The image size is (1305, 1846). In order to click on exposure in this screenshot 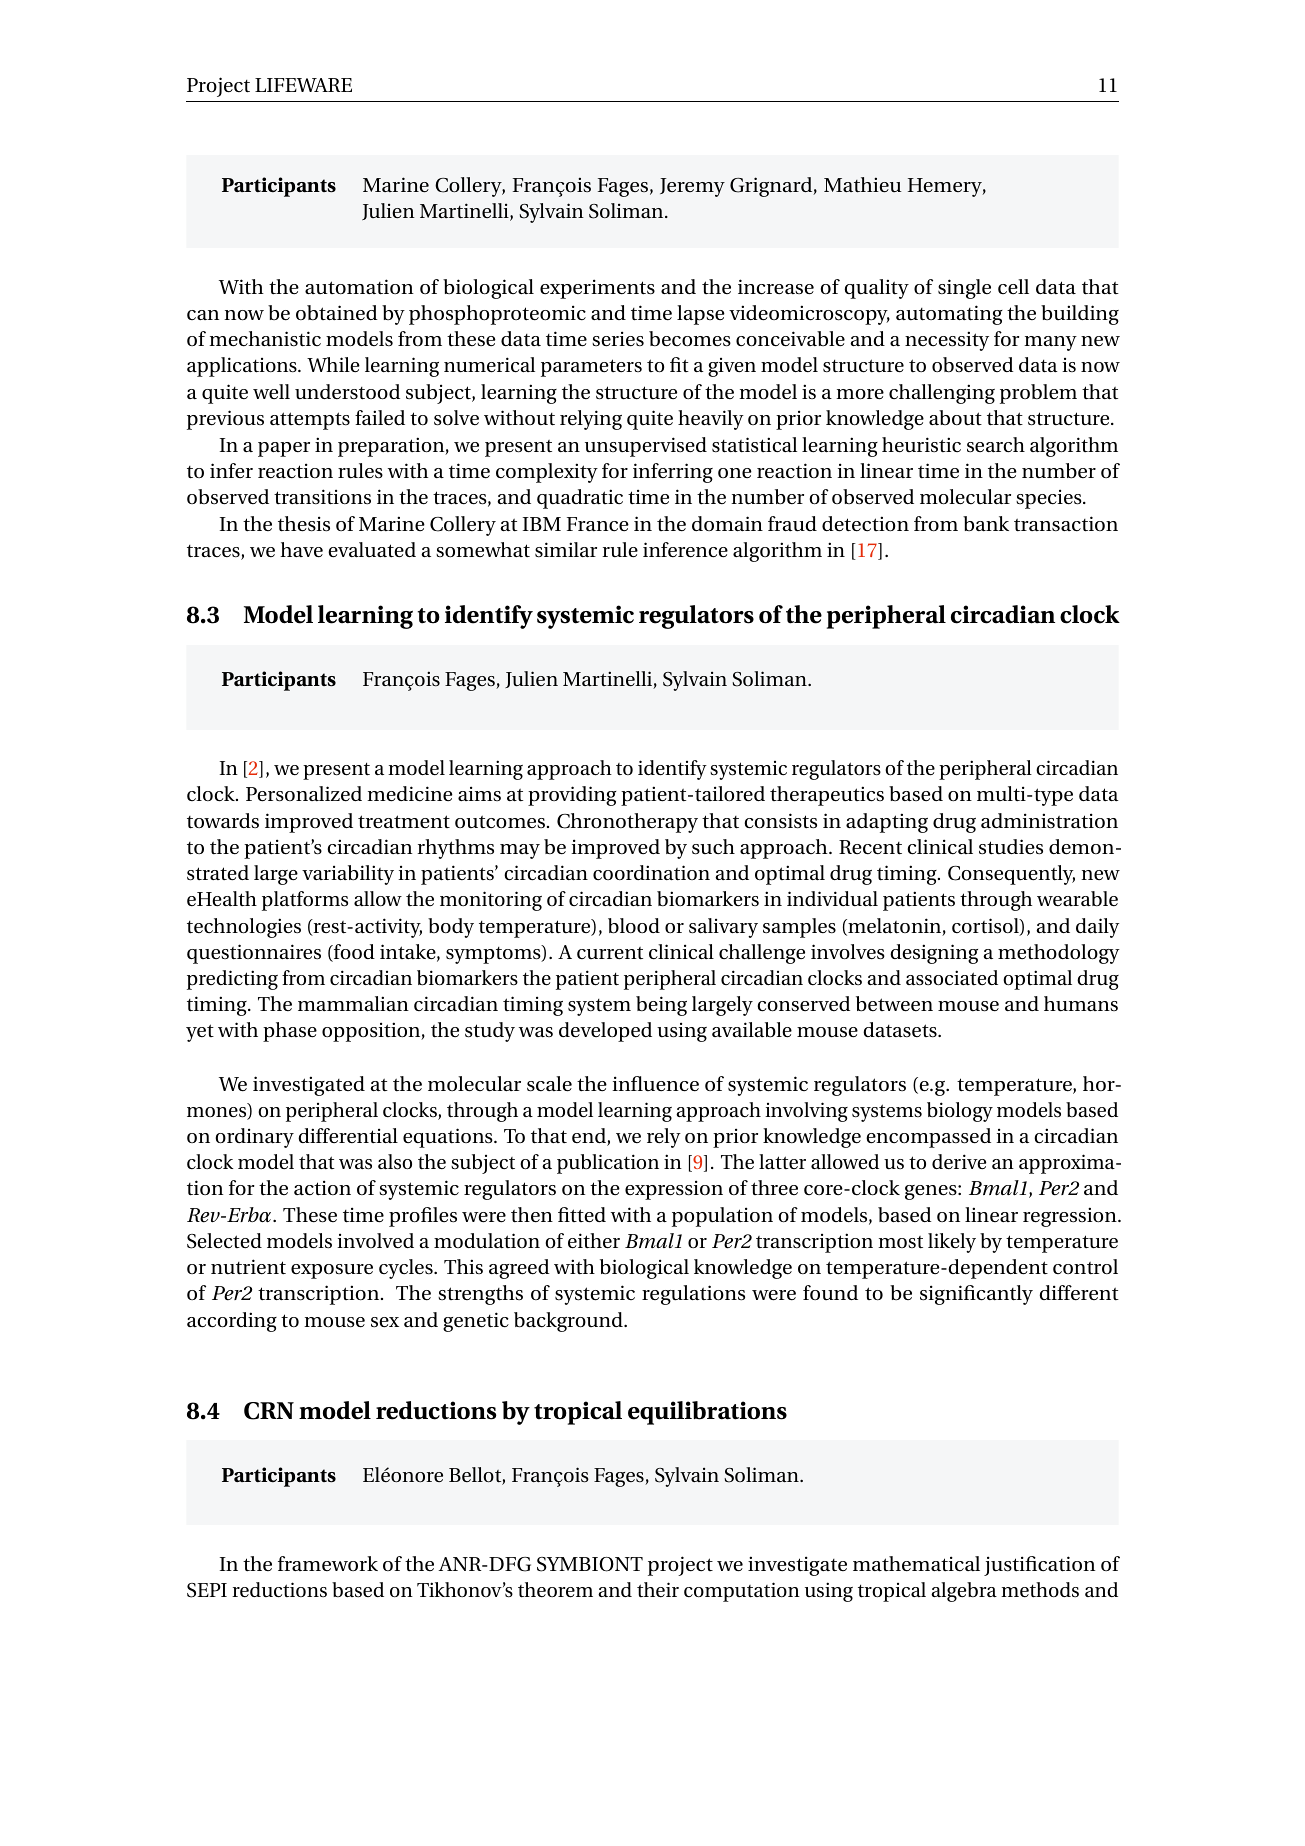, I will do `click(332, 1271)`.
